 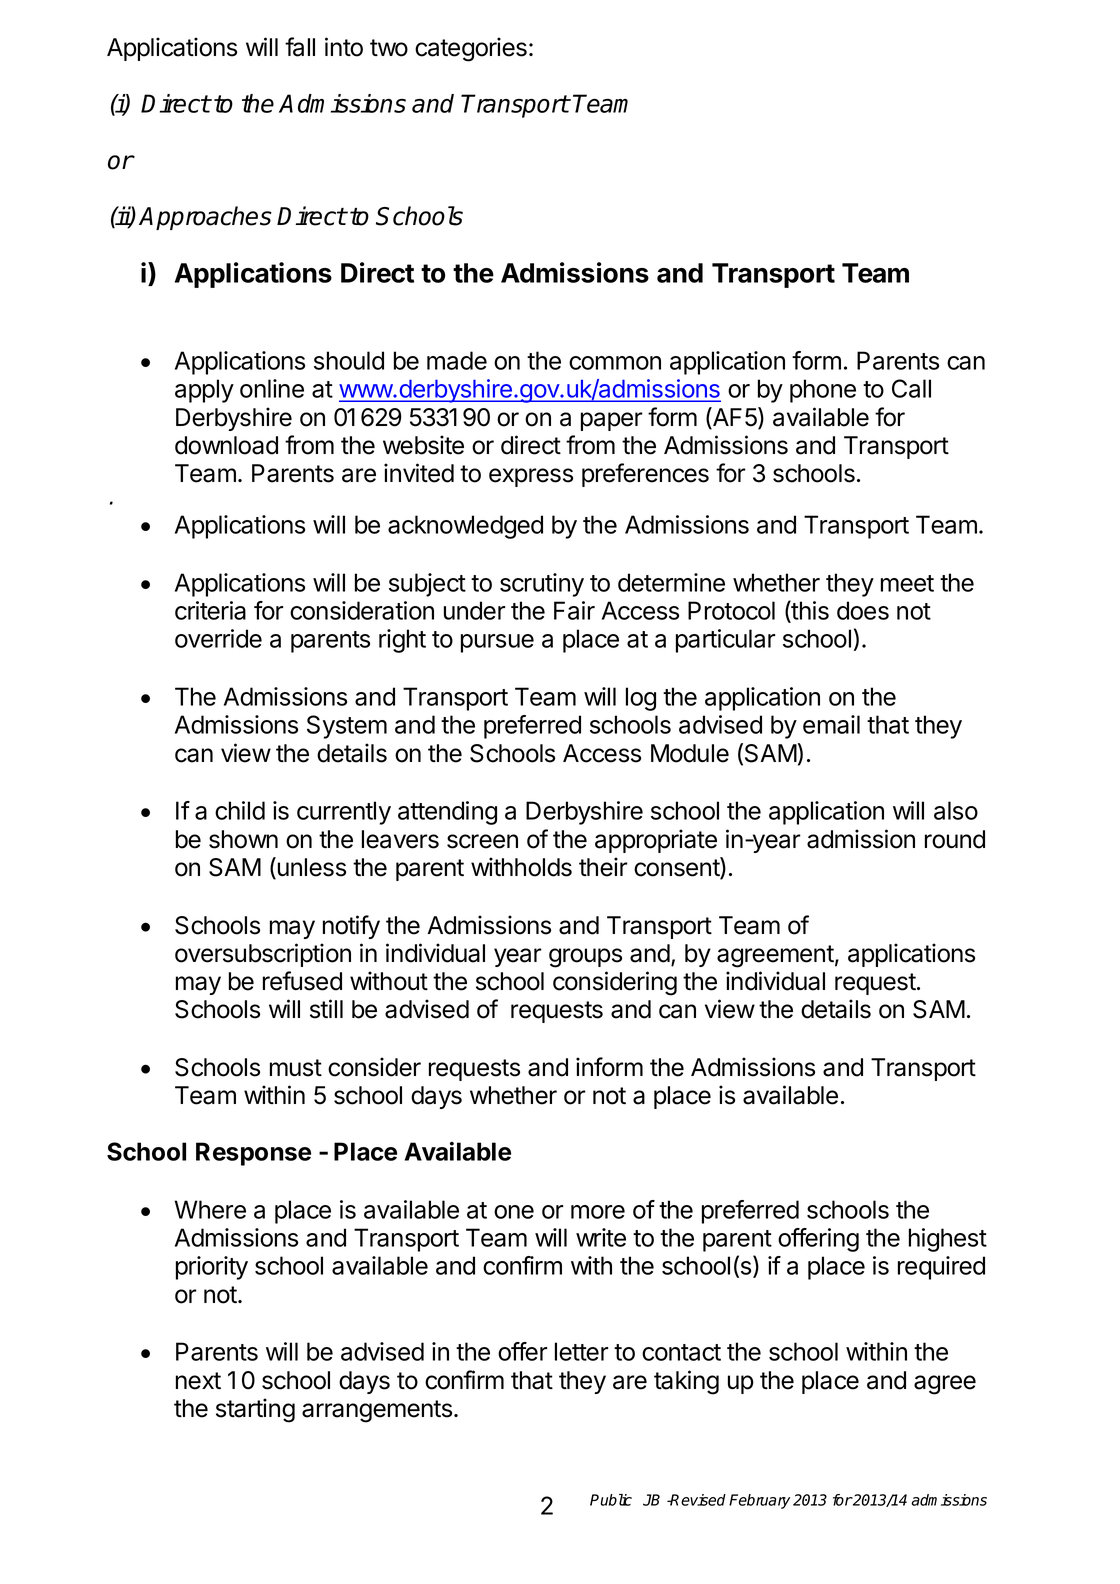 I want to click on child, so click(x=240, y=810).
